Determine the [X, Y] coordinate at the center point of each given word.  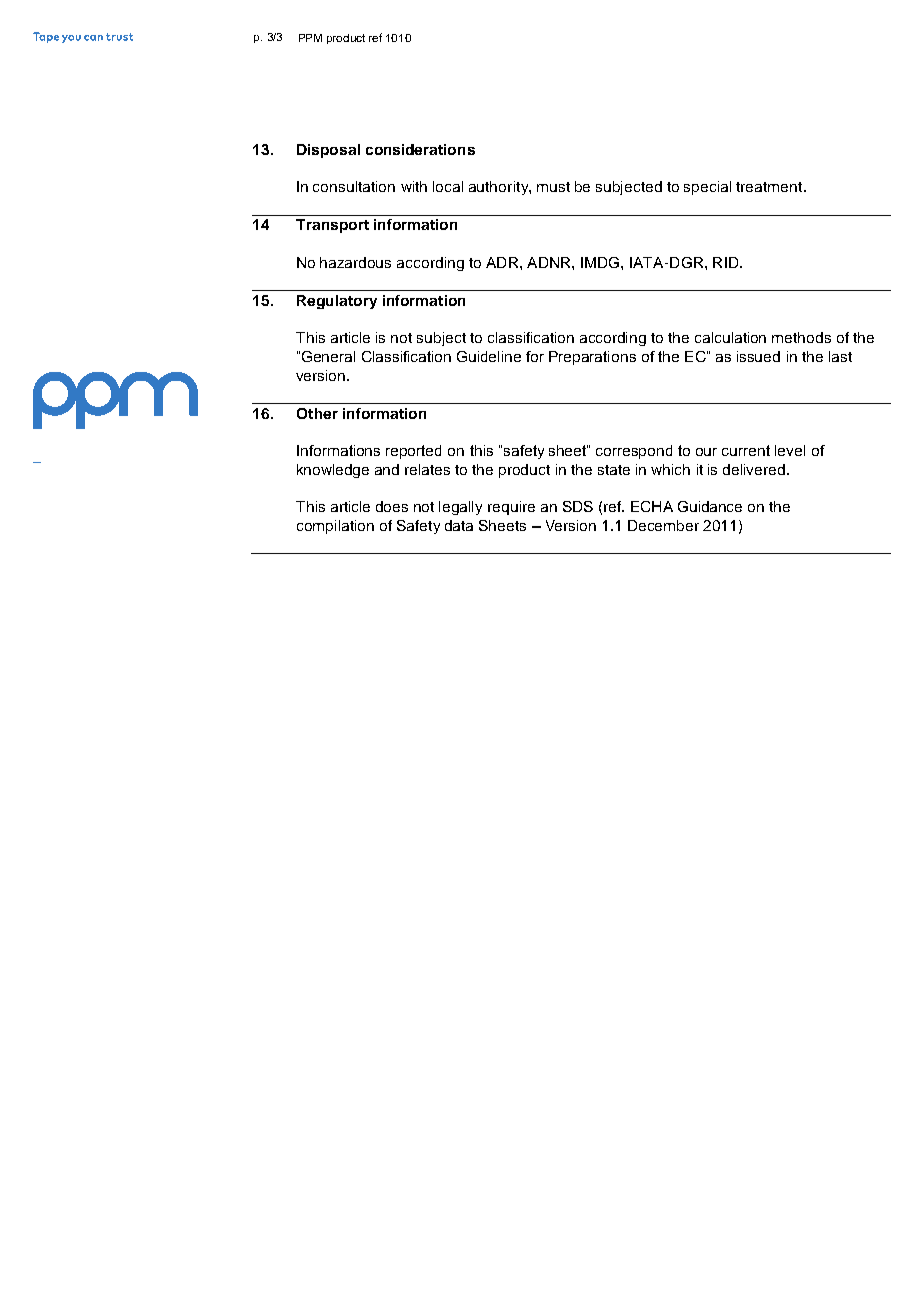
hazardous [355, 262]
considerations [420, 149]
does [392, 506]
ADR [503, 262]
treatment [770, 187]
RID [727, 262]
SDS [578, 506]
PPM [310, 38]
